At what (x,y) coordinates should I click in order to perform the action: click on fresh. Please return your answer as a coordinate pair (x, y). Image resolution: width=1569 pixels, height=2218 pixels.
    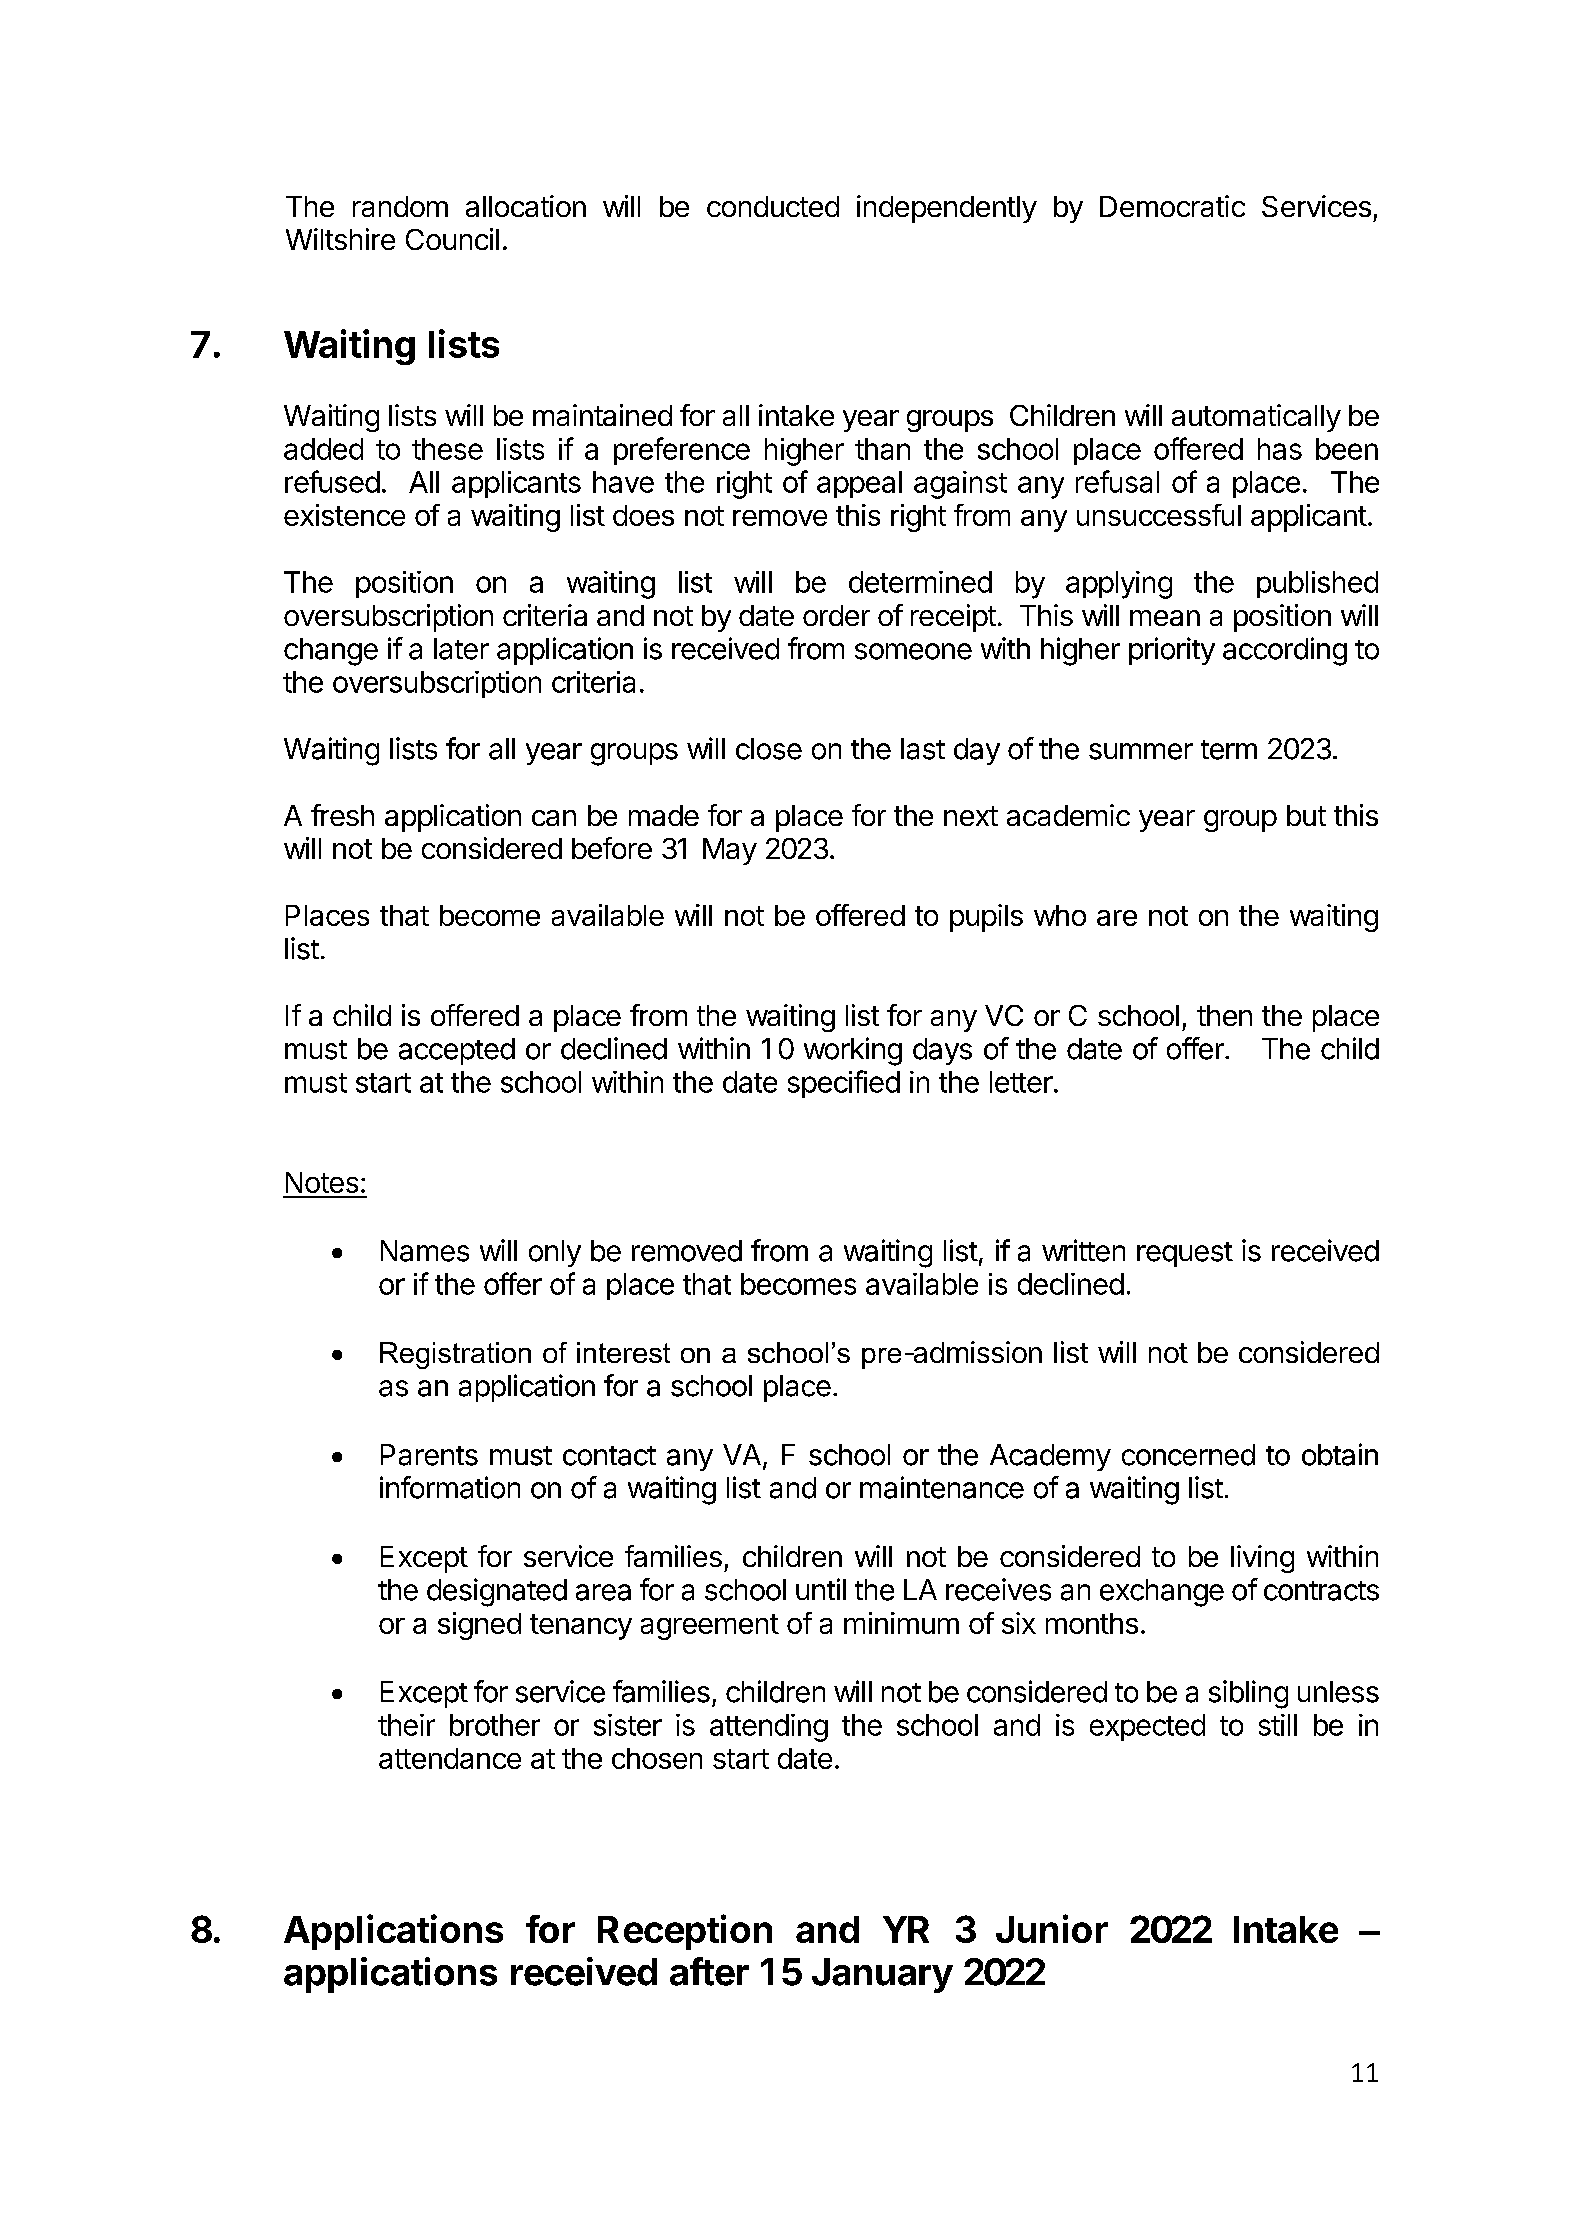
    Looking at the image, I should click on (342, 815).
